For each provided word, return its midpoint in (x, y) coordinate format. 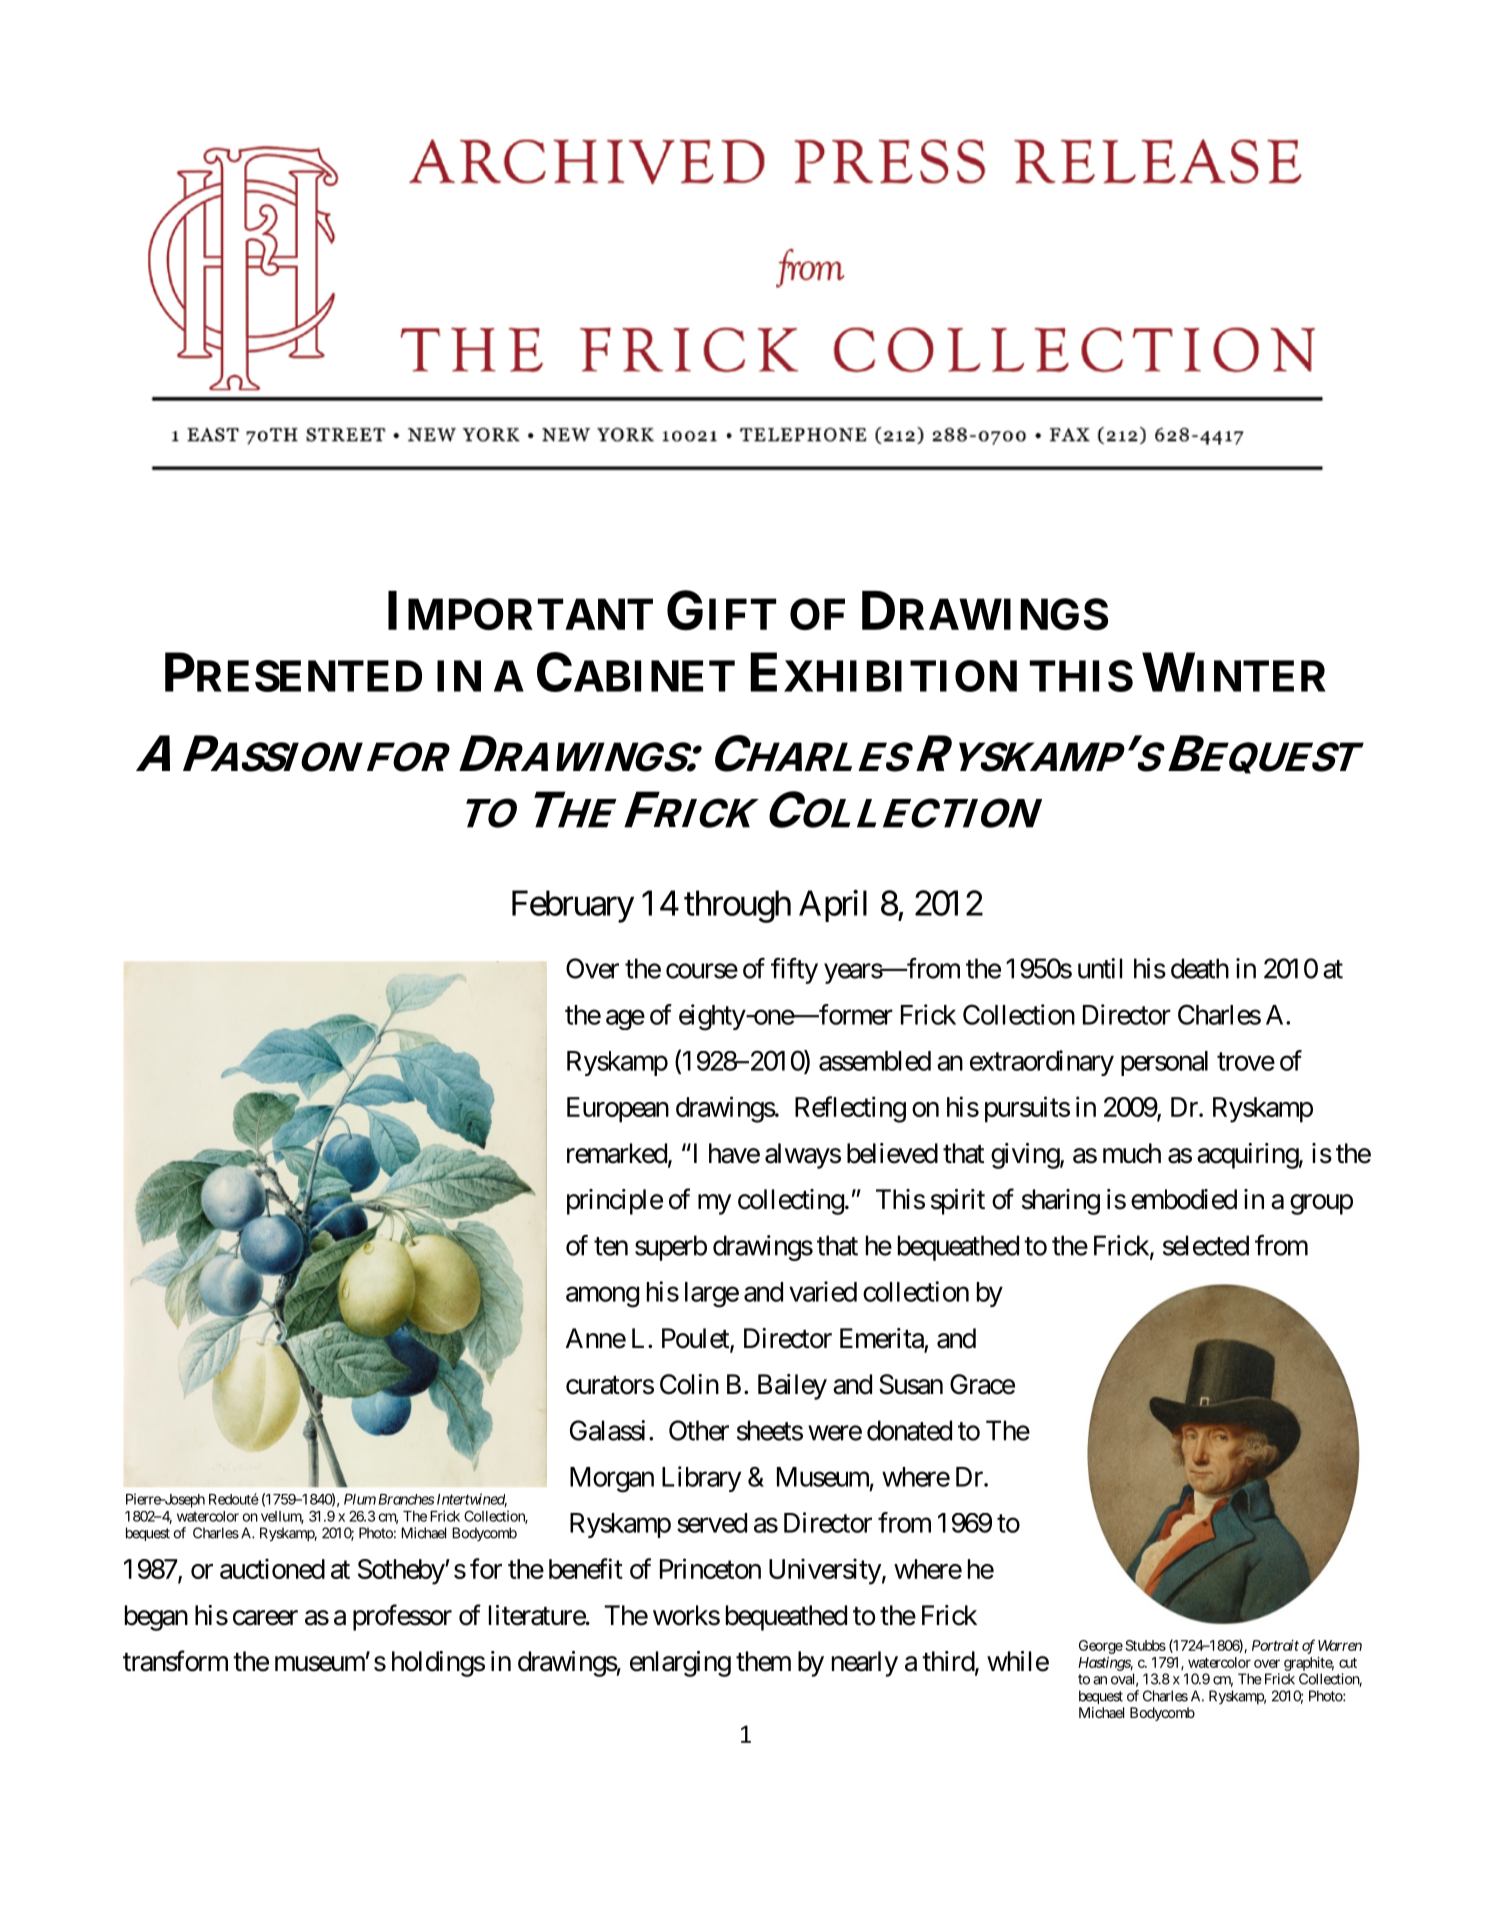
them (763, 1661)
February (573, 906)
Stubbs (1145, 1645)
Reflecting (850, 1109)
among (602, 1297)
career (265, 1618)
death (1200, 968)
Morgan (612, 1480)
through (737, 906)
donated (909, 1430)
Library (701, 1479)
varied (823, 1291)
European (618, 1110)
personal (1164, 1063)
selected (1206, 1245)
